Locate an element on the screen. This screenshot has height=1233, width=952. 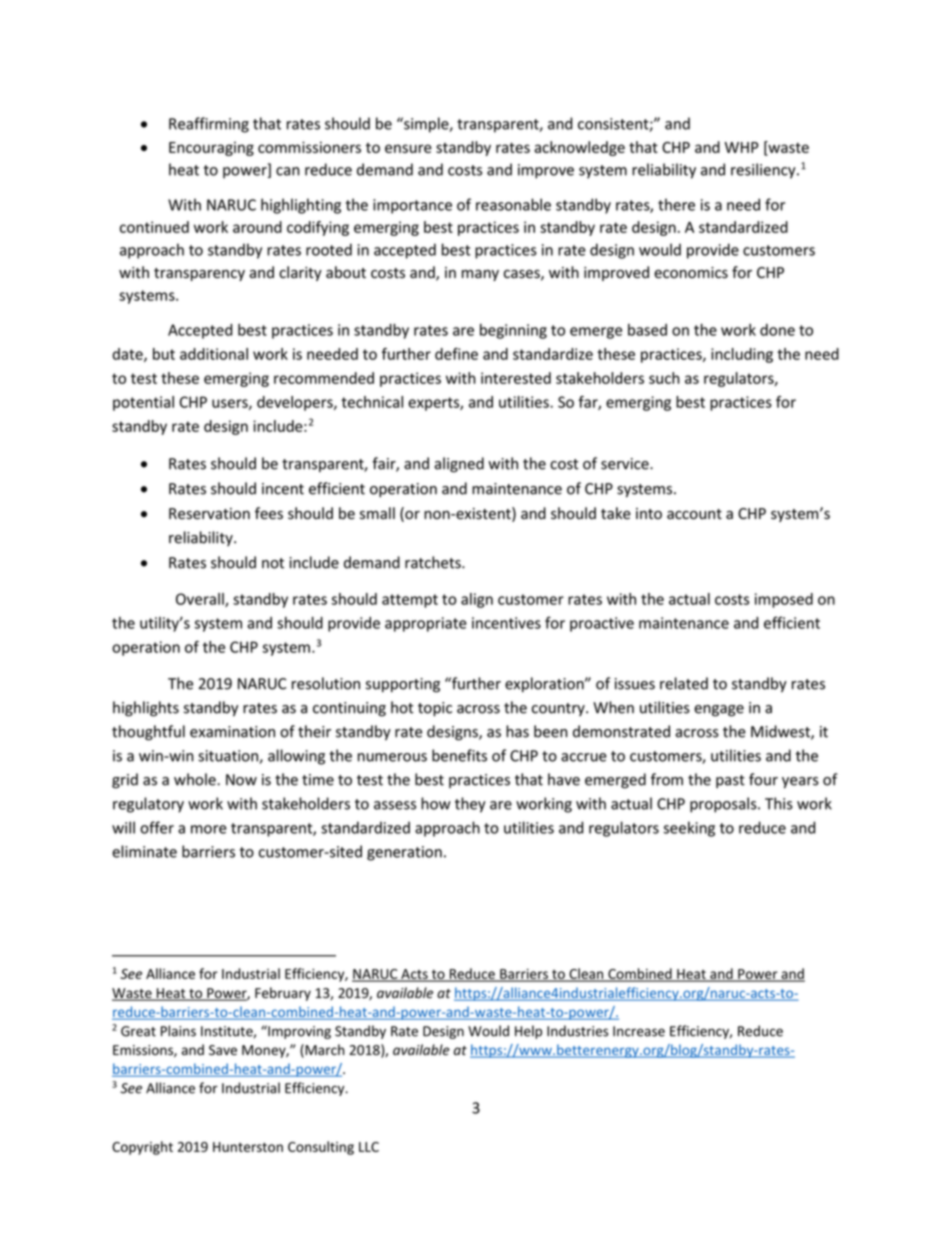
account is located at coordinates (694, 514).
